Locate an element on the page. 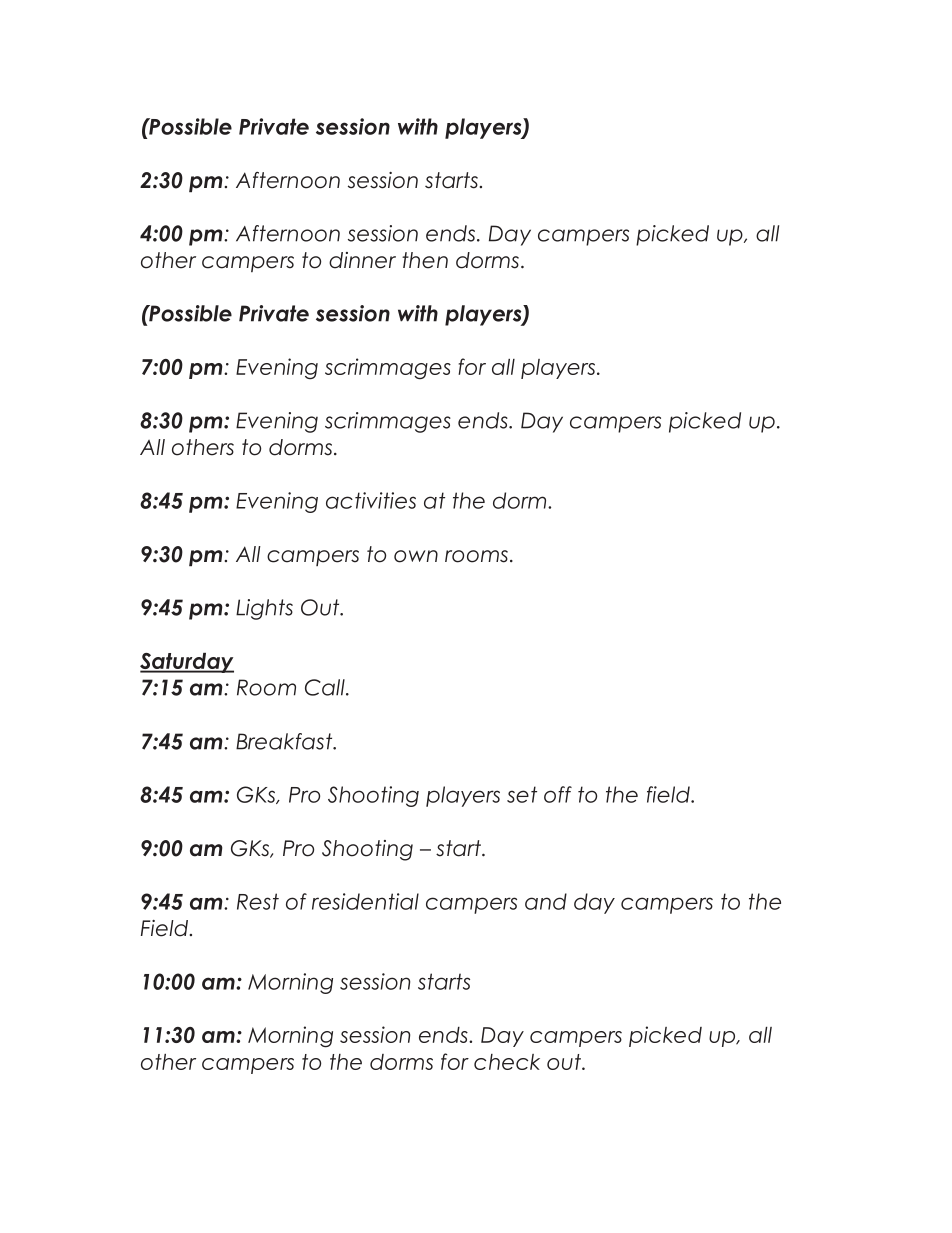  off is located at coordinates (558, 794).
